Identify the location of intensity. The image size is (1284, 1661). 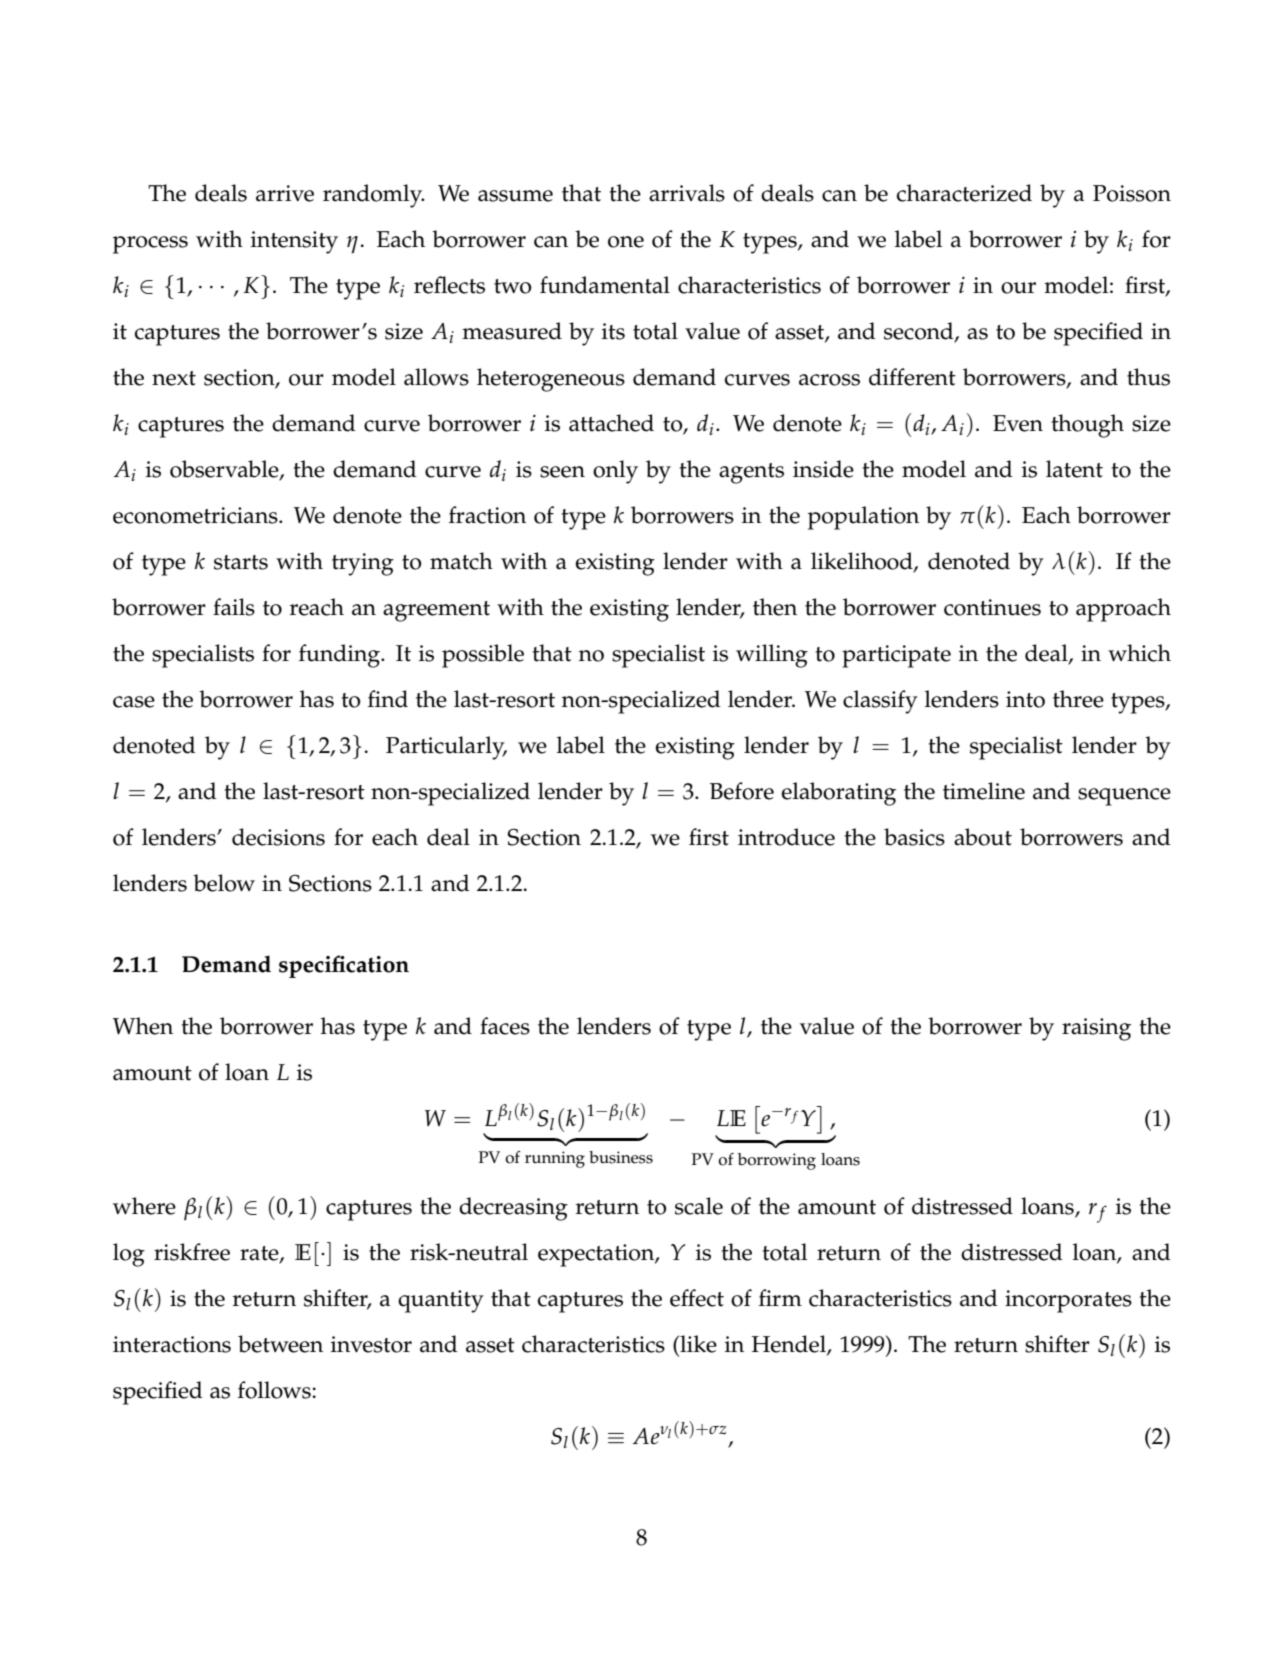
(294, 242).
